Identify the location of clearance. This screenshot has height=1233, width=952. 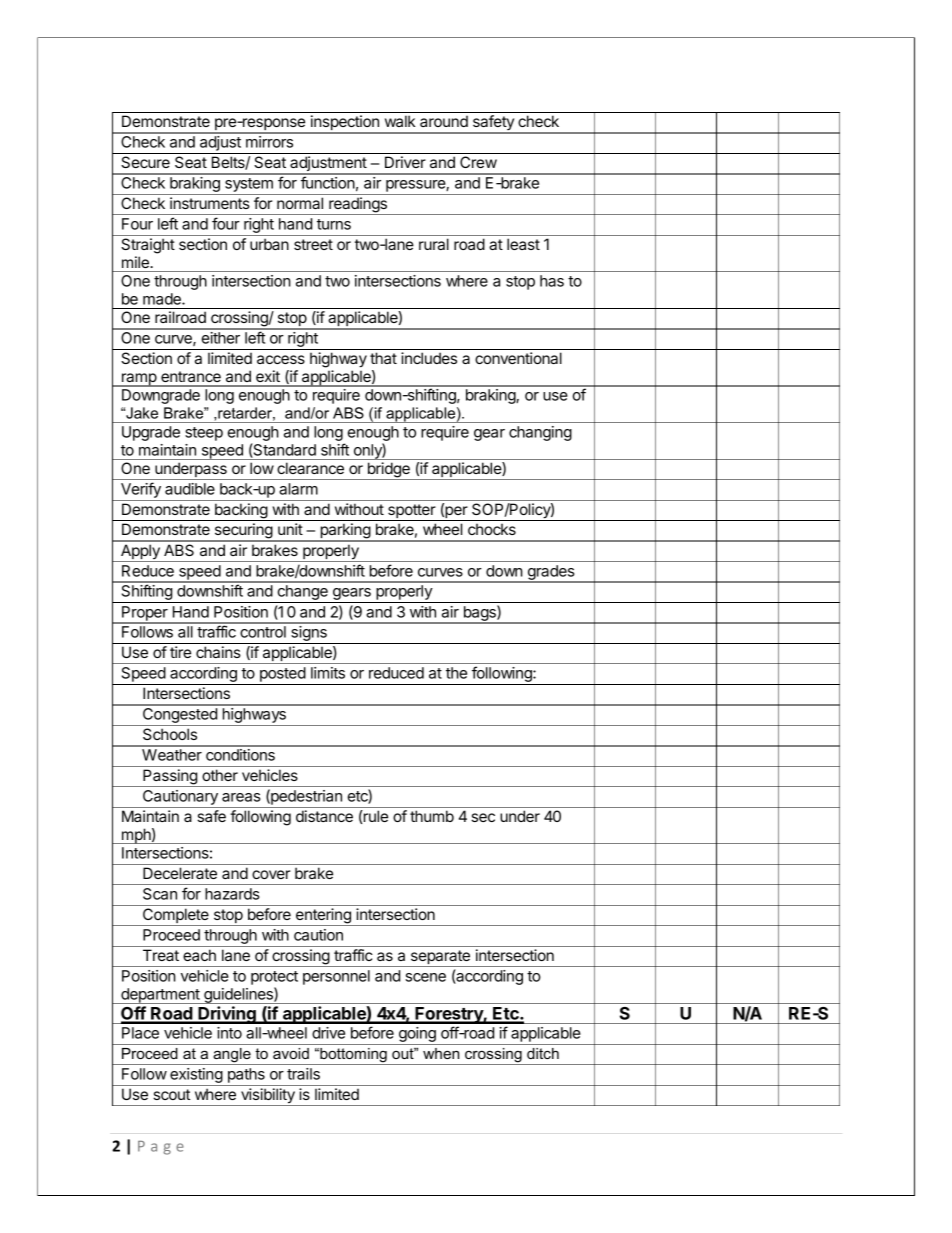
(310, 468).
